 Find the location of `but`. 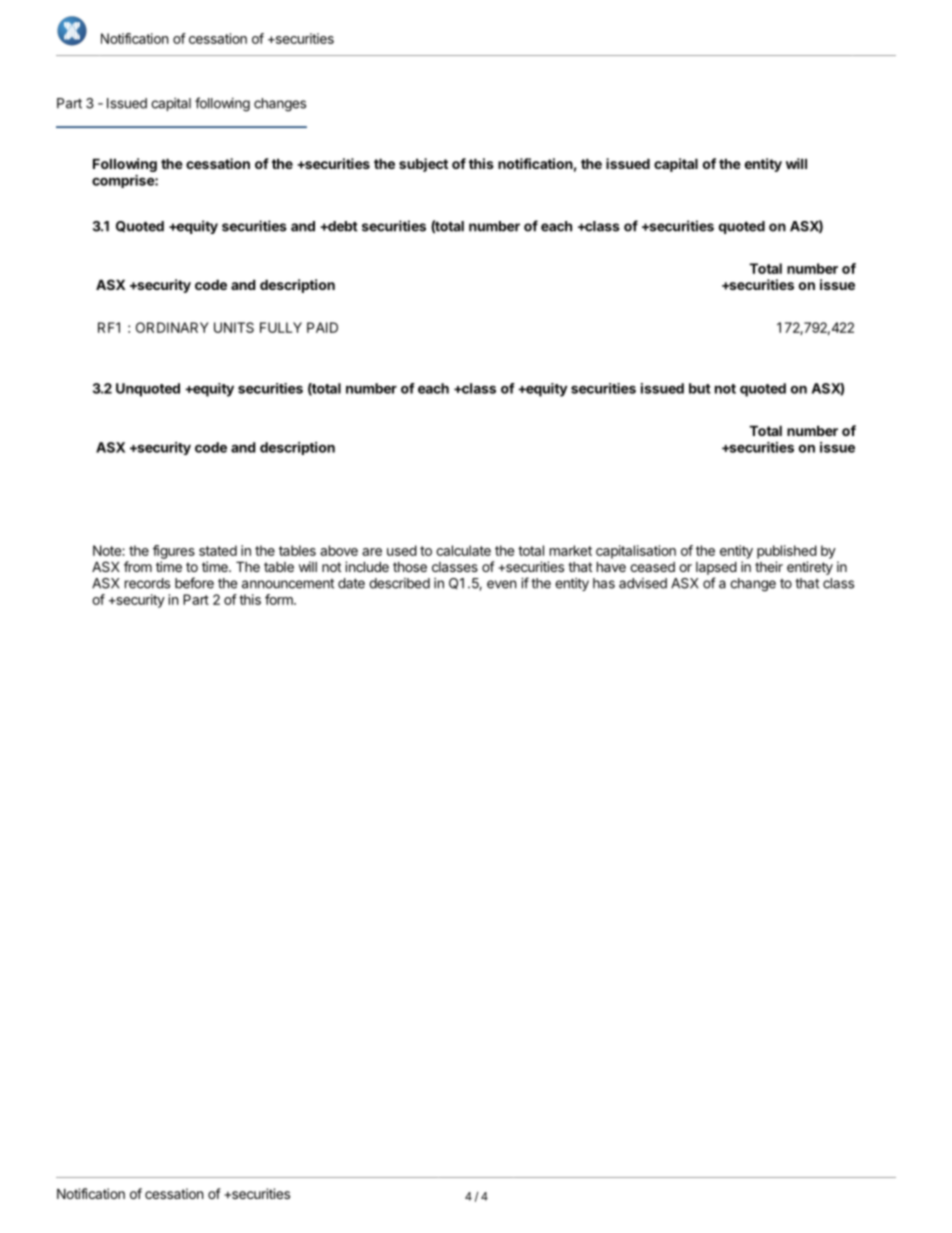

but is located at coordinates (700, 388).
